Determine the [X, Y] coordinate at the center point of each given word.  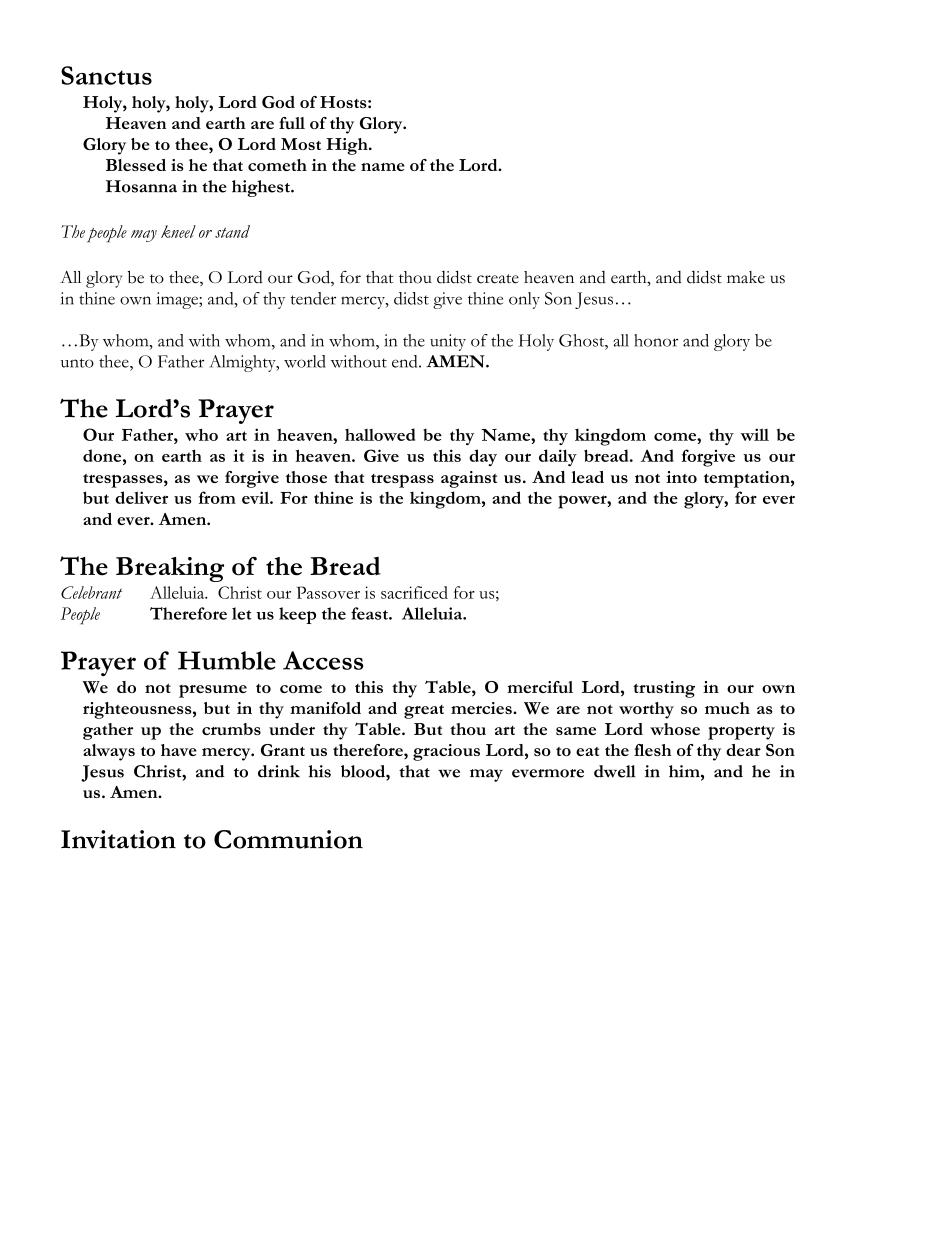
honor [656, 340]
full [292, 123]
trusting [664, 689]
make [746, 277]
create [498, 279]
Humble [227, 660]
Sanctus [106, 75]
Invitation [118, 839]
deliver [141, 497]
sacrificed [414, 592]
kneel [178, 231]
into [681, 477]
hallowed [380, 434]
